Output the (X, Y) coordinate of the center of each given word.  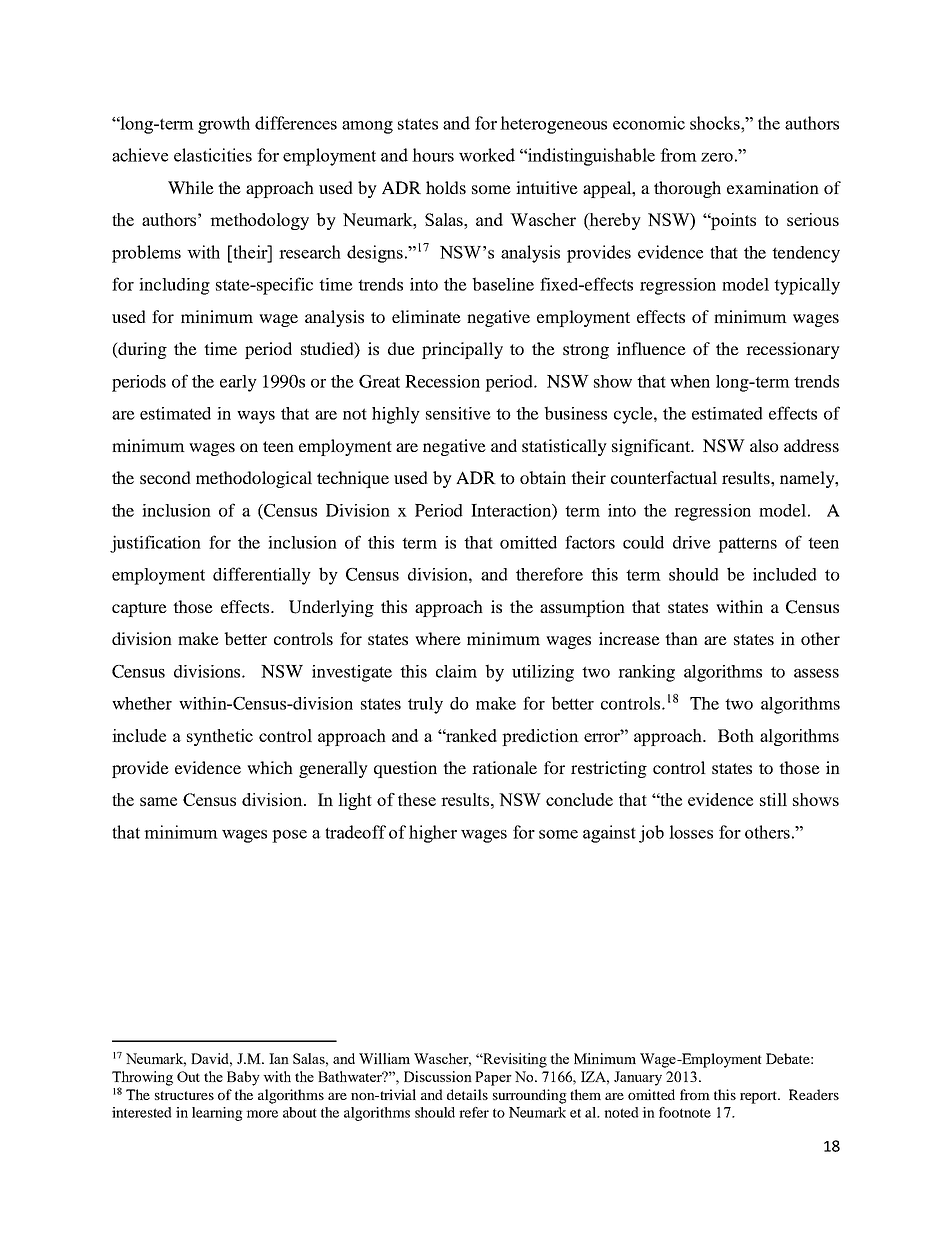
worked (487, 155)
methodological (254, 479)
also (764, 445)
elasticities (213, 155)
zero (717, 157)
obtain (543, 477)
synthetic (220, 737)
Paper (493, 1078)
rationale (504, 767)
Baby (243, 1078)
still (773, 799)
